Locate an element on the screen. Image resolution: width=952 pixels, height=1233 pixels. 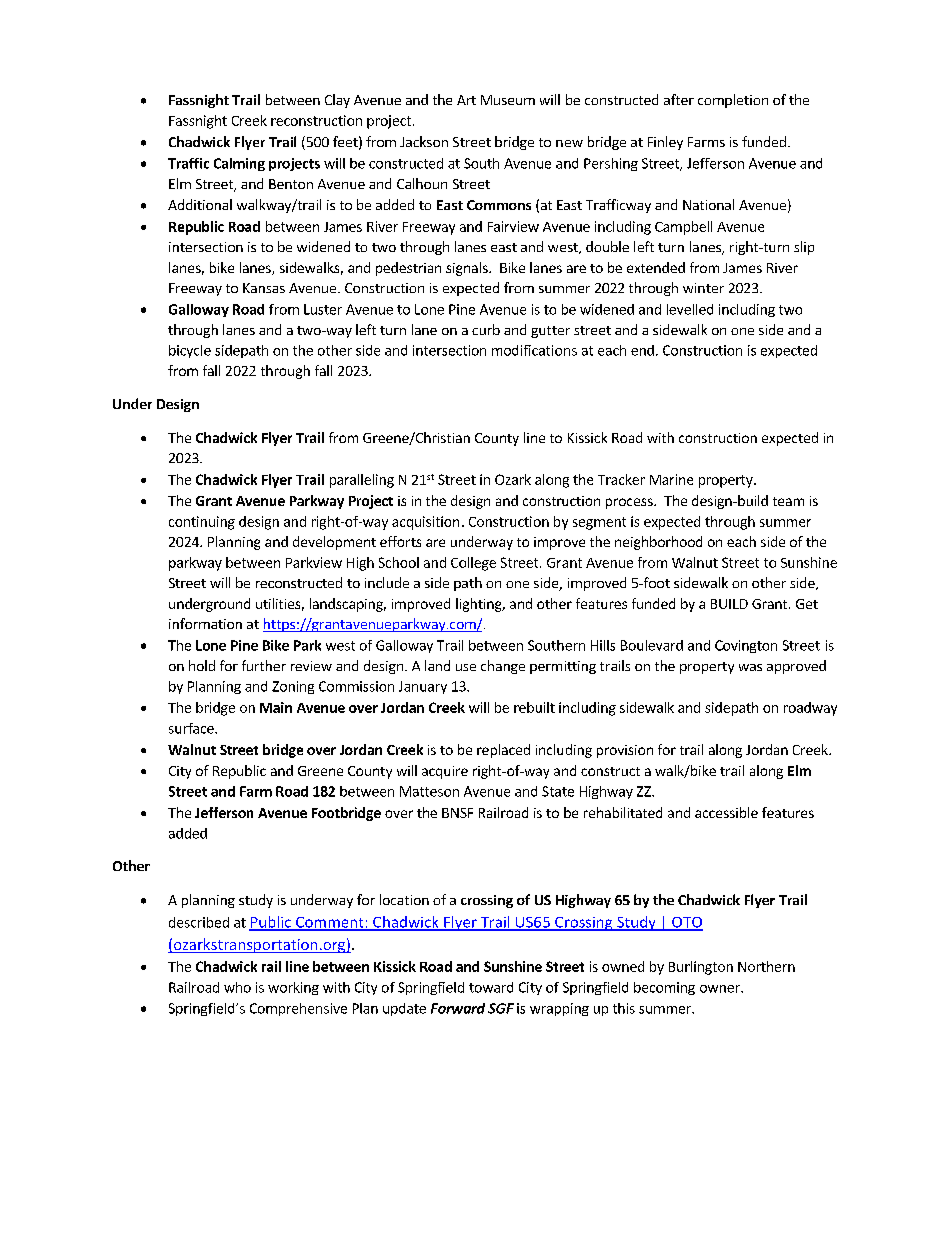
paralleling is located at coordinates (362, 481).
